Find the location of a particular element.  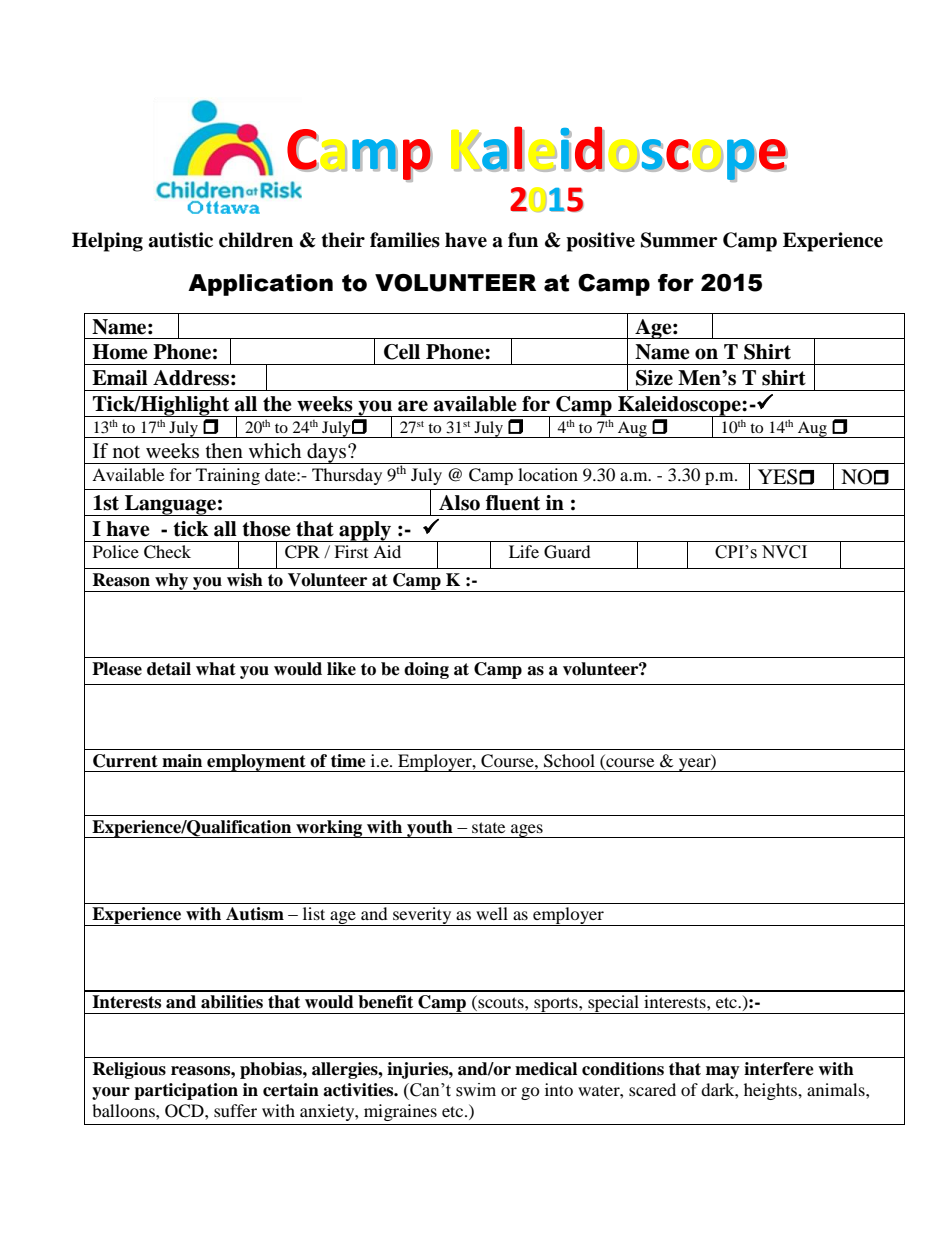

swim is located at coordinates (476, 1090).
